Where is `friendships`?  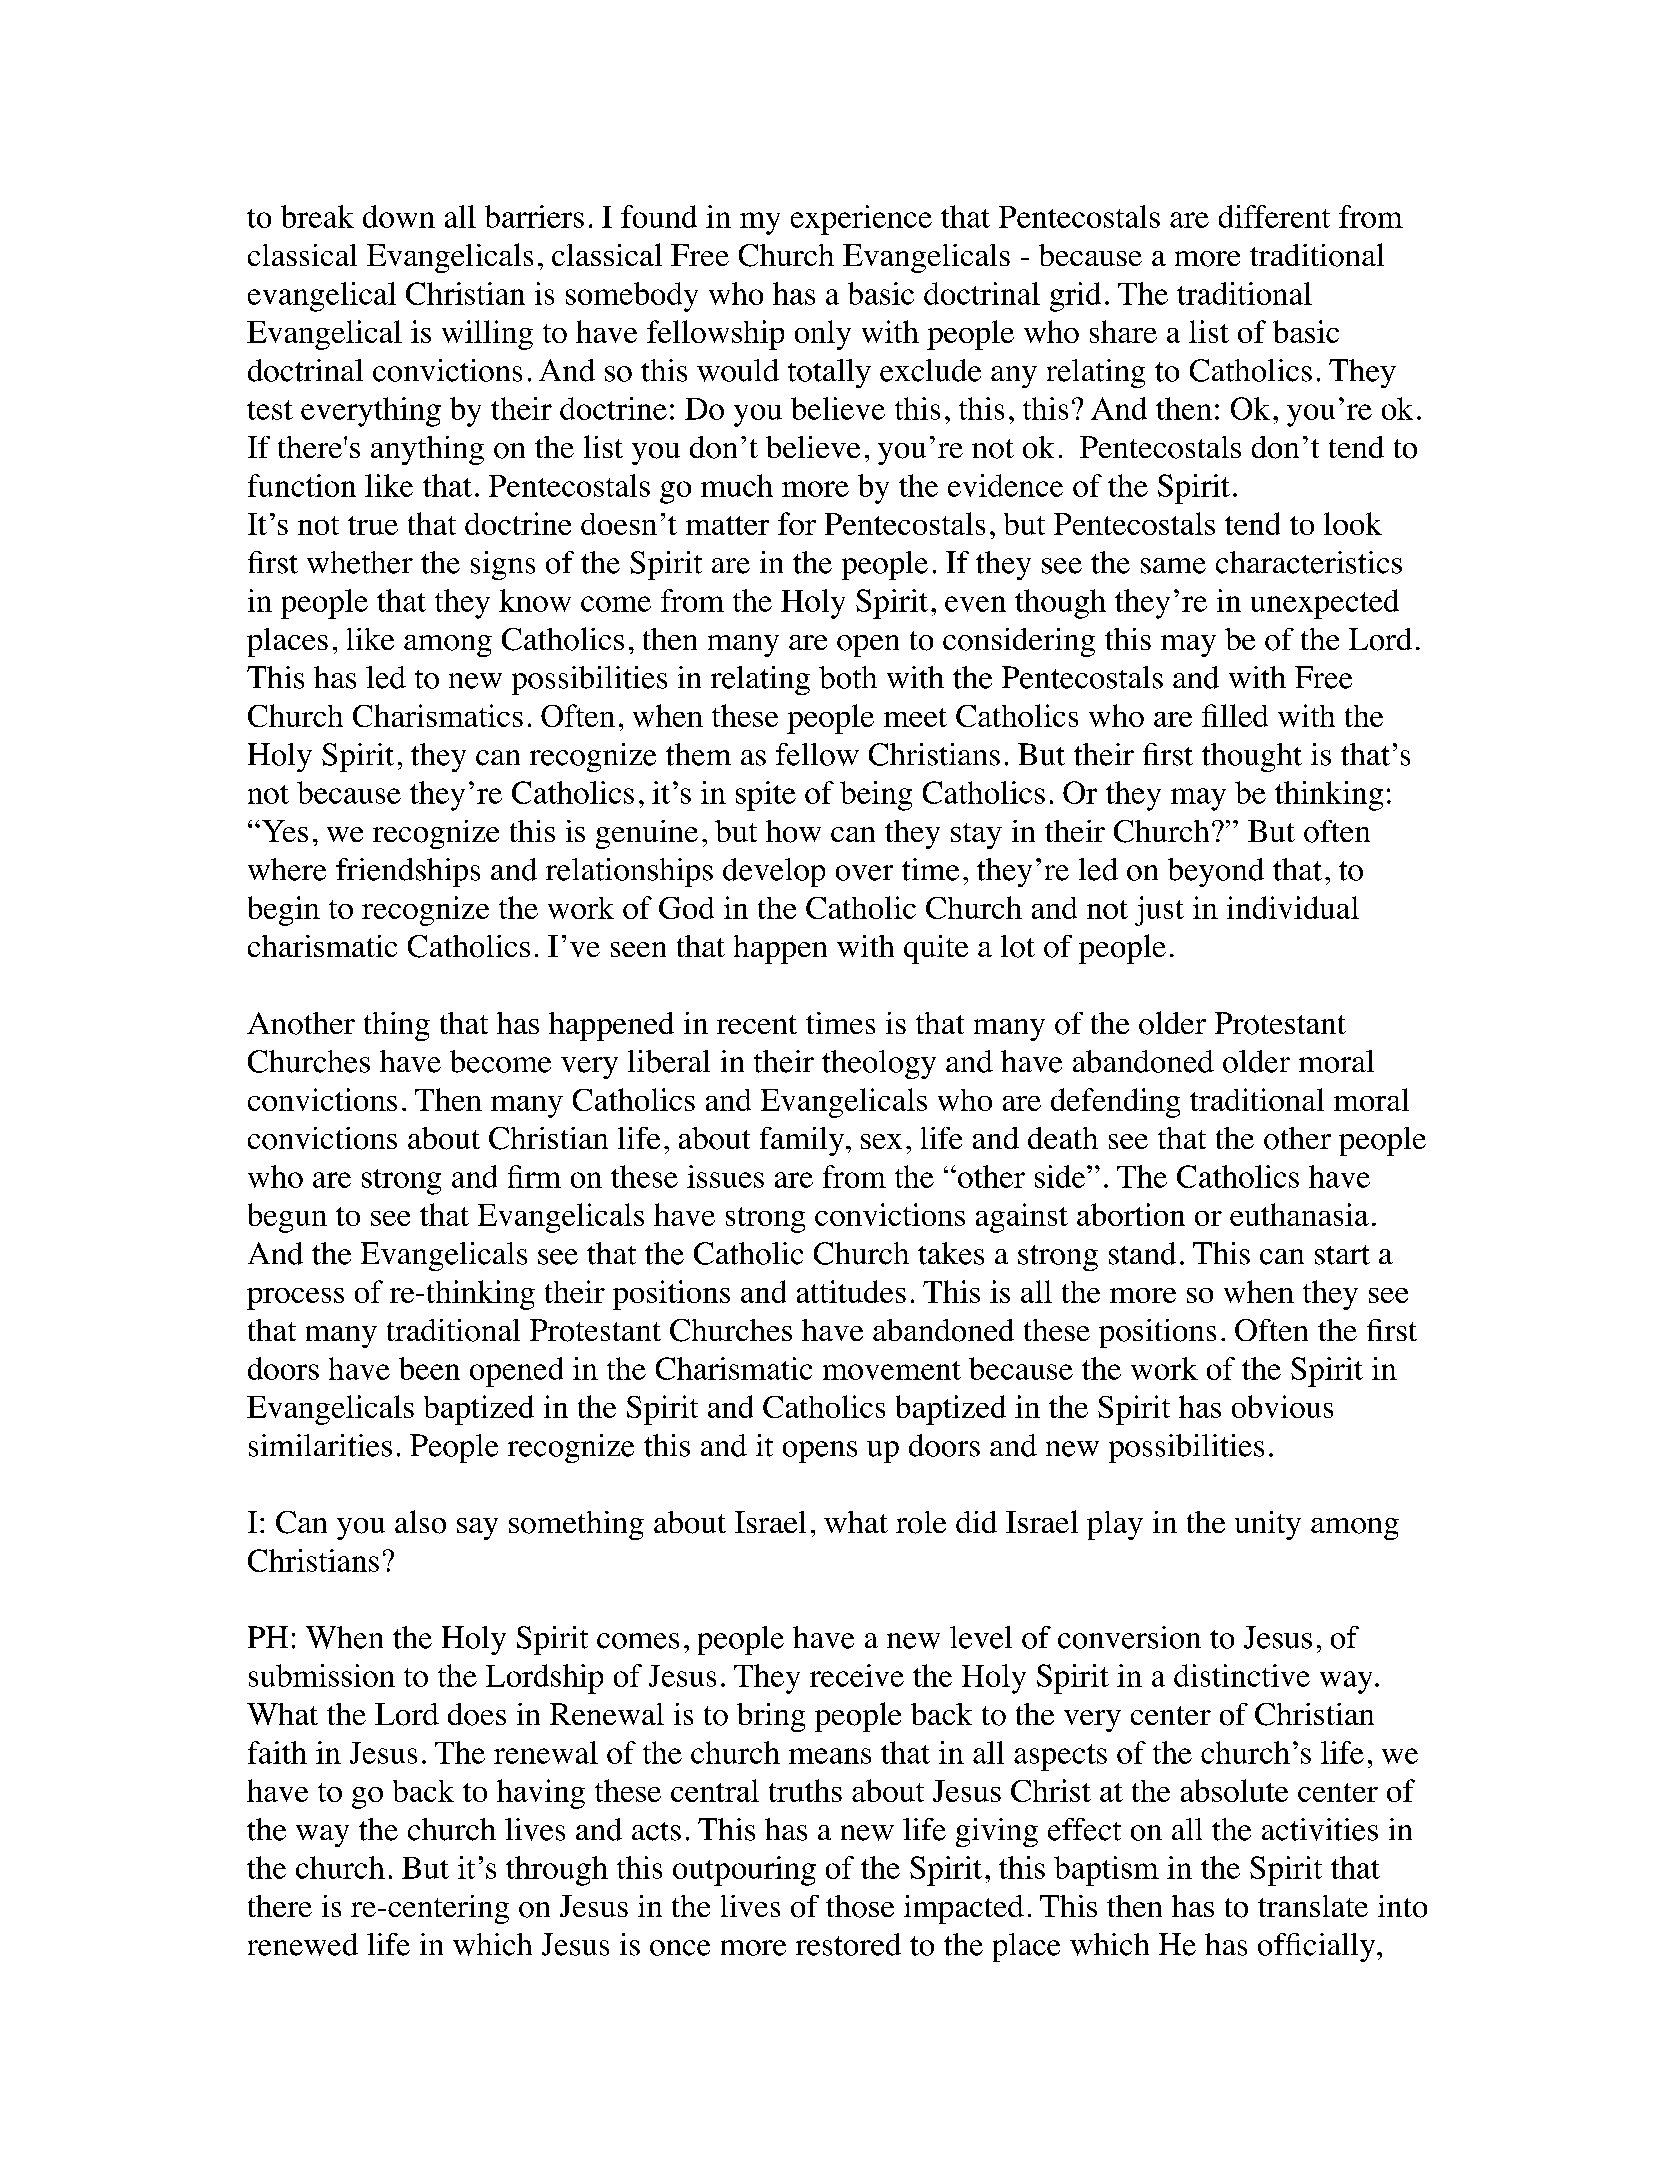 friendships is located at coordinates (408, 872).
